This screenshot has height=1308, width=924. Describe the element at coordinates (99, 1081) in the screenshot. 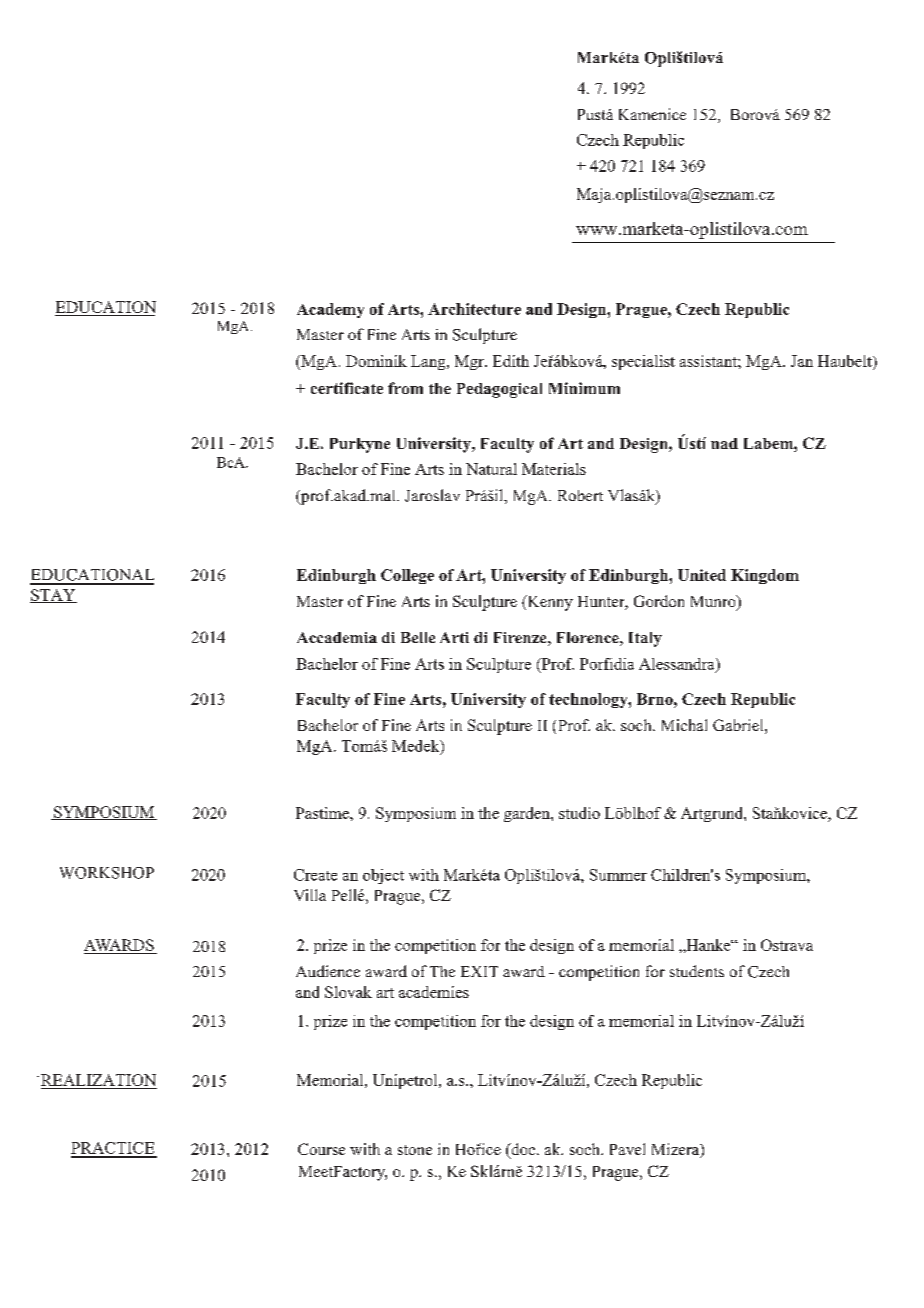

I see `REALIZATION` at that location.
